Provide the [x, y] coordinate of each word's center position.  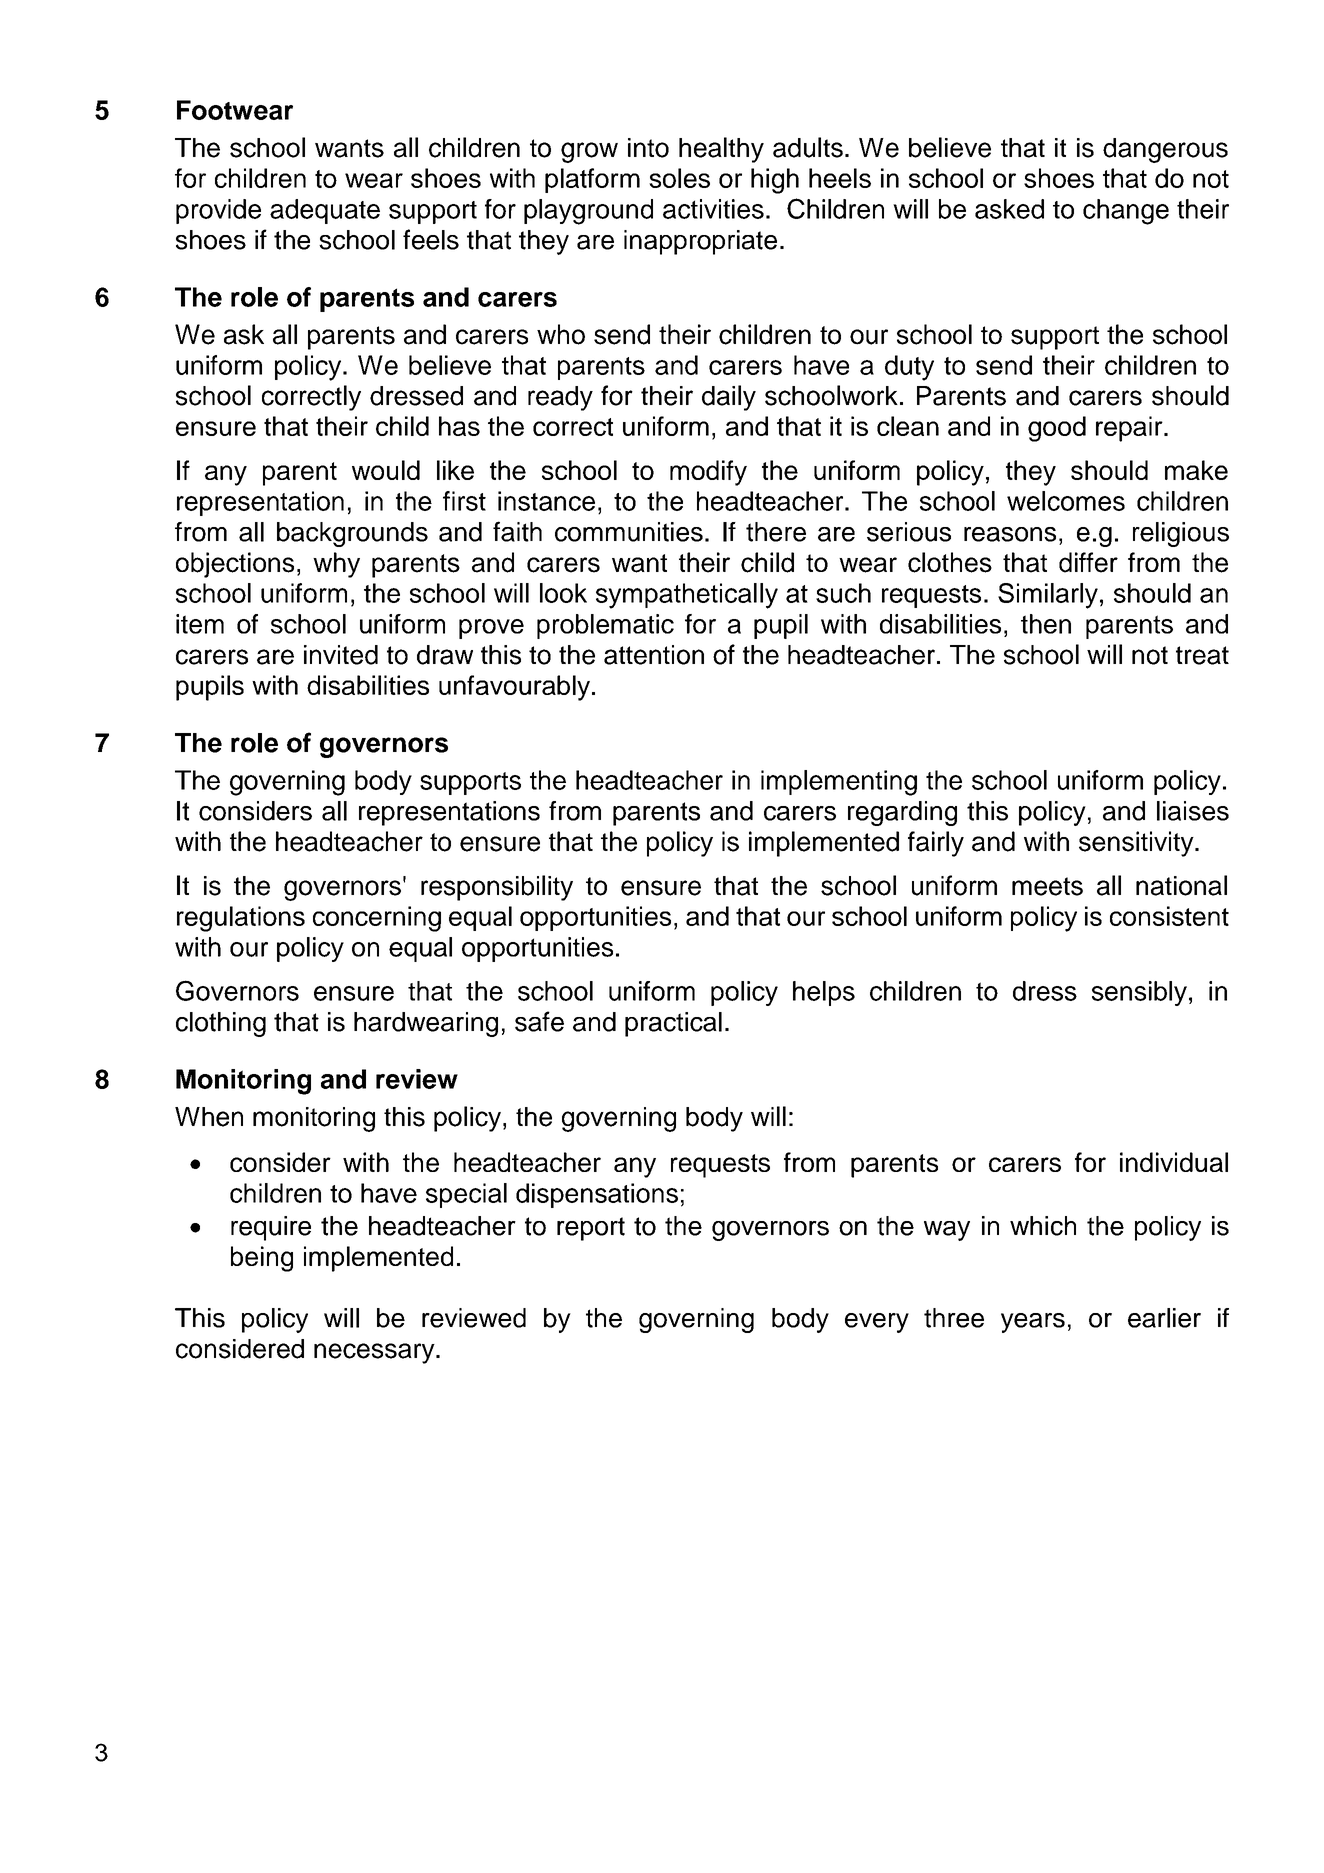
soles [679, 178]
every [877, 1323]
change [1126, 212]
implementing [839, 783]
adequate [325, 211]
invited [341, 655]
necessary [375, 1353]
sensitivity [1137, 844]
